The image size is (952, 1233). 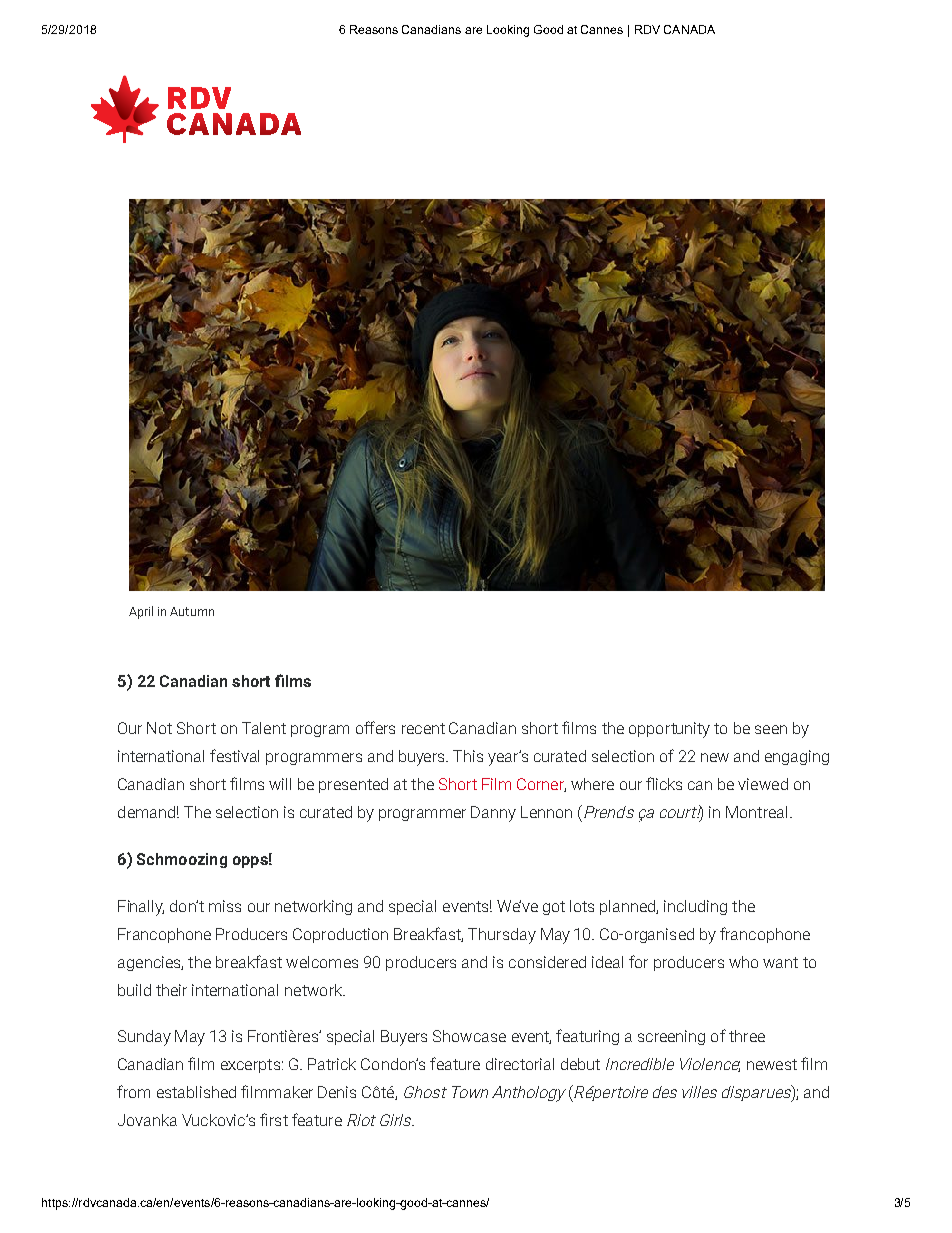 What do you see at coordinates (771, 729) in the document?
I see `seen` at bounding box center [771, 729].
